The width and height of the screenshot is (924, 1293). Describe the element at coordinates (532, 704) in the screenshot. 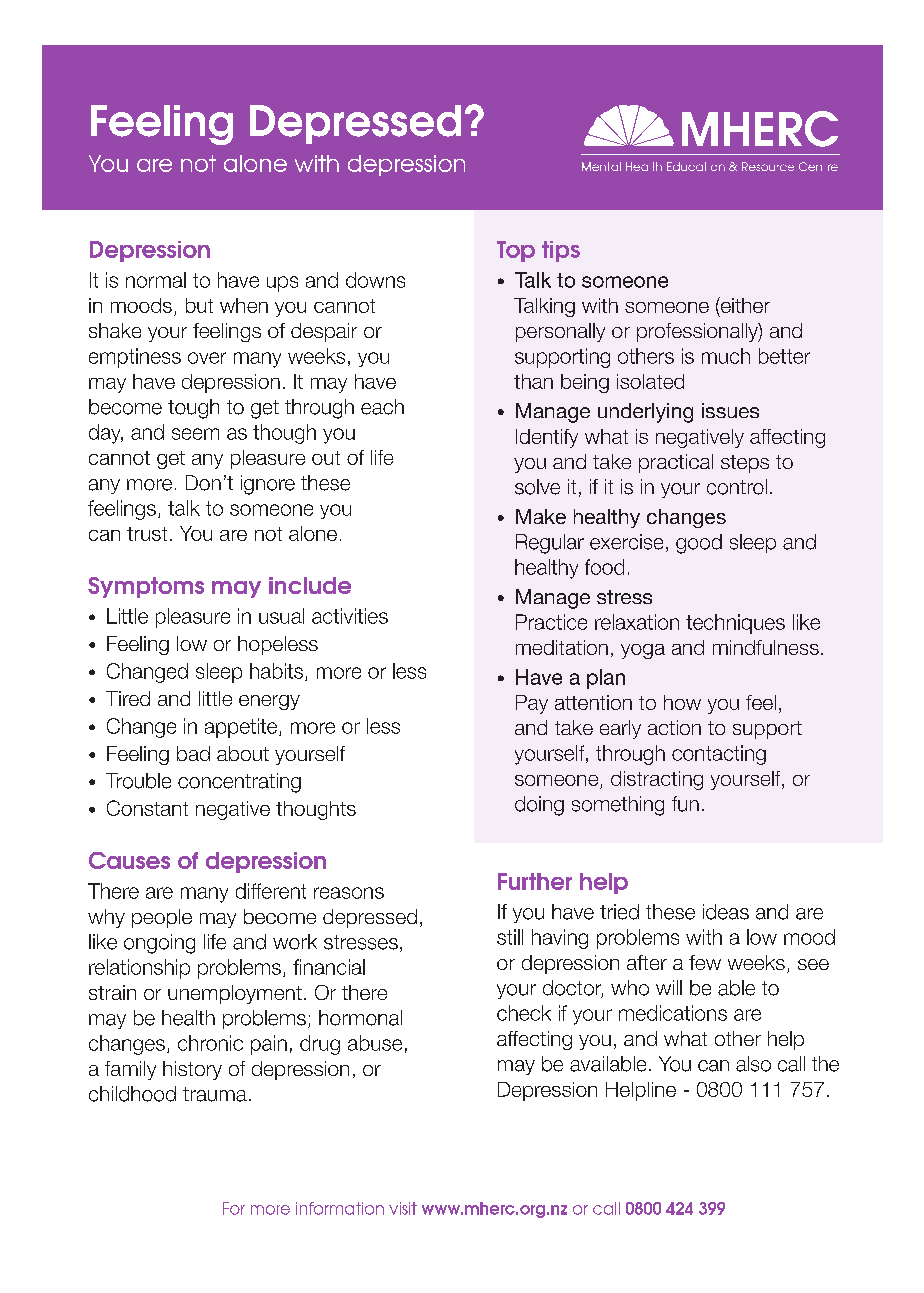

I see `Pay` at that location.
